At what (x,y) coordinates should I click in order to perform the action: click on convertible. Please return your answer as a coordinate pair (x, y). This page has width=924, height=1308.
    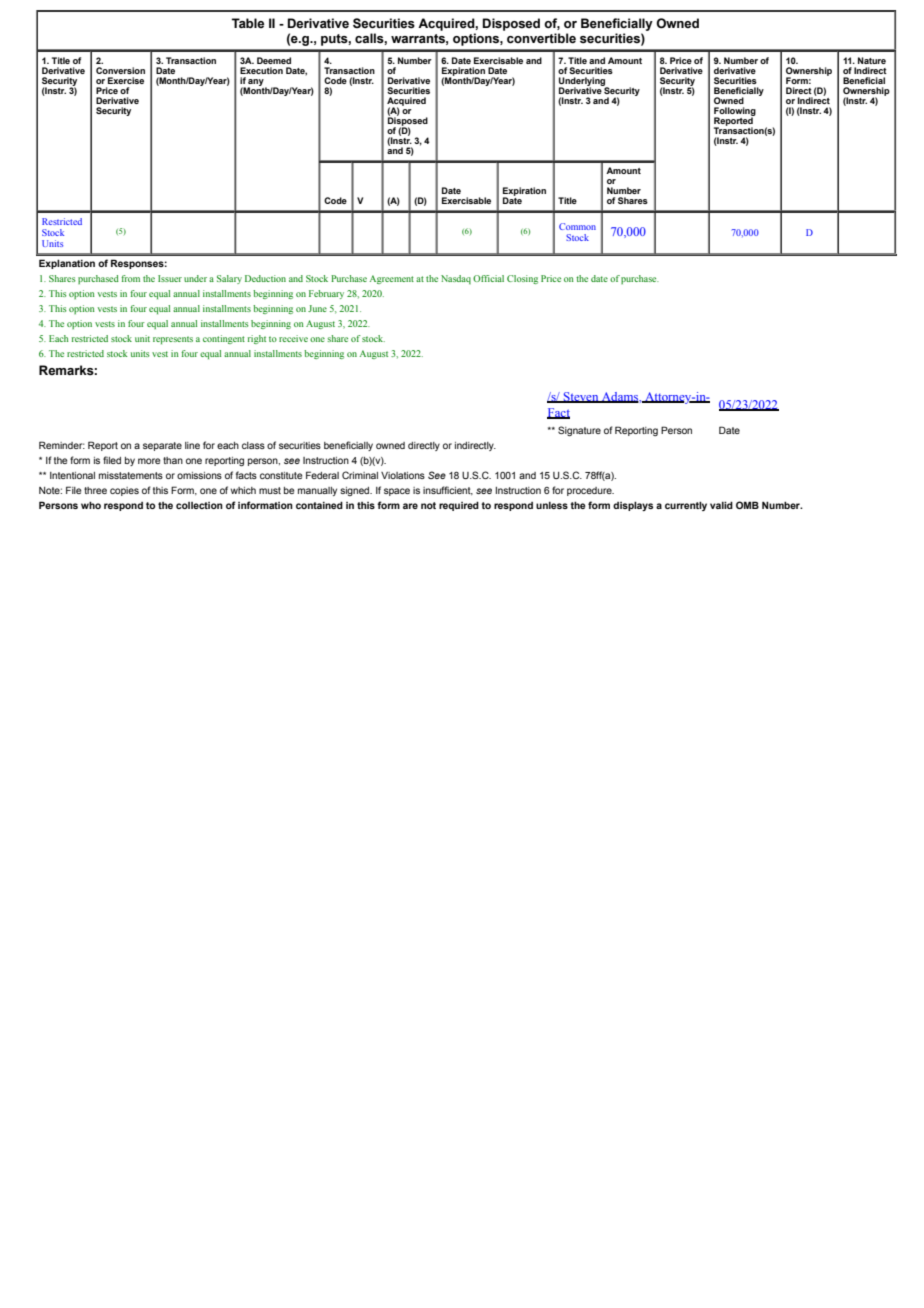
    Looking at the image, I should click on (541, 38).
